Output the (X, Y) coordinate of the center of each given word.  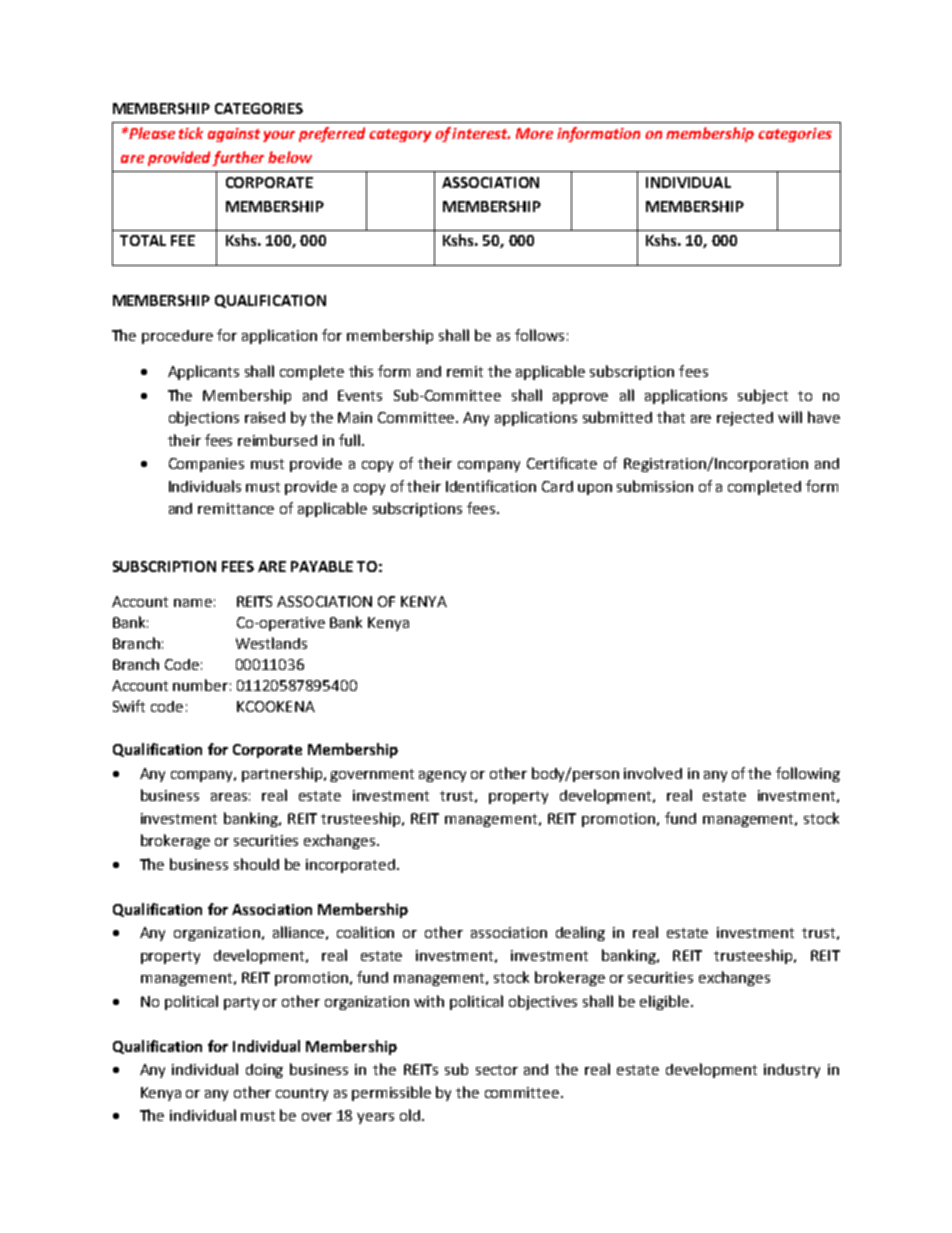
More (534, 133)
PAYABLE (322, 566)
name (193, 603)
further (238, 158)
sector (497, 1070)
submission (655, 486)
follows (539, 335)
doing (264, 1071)
